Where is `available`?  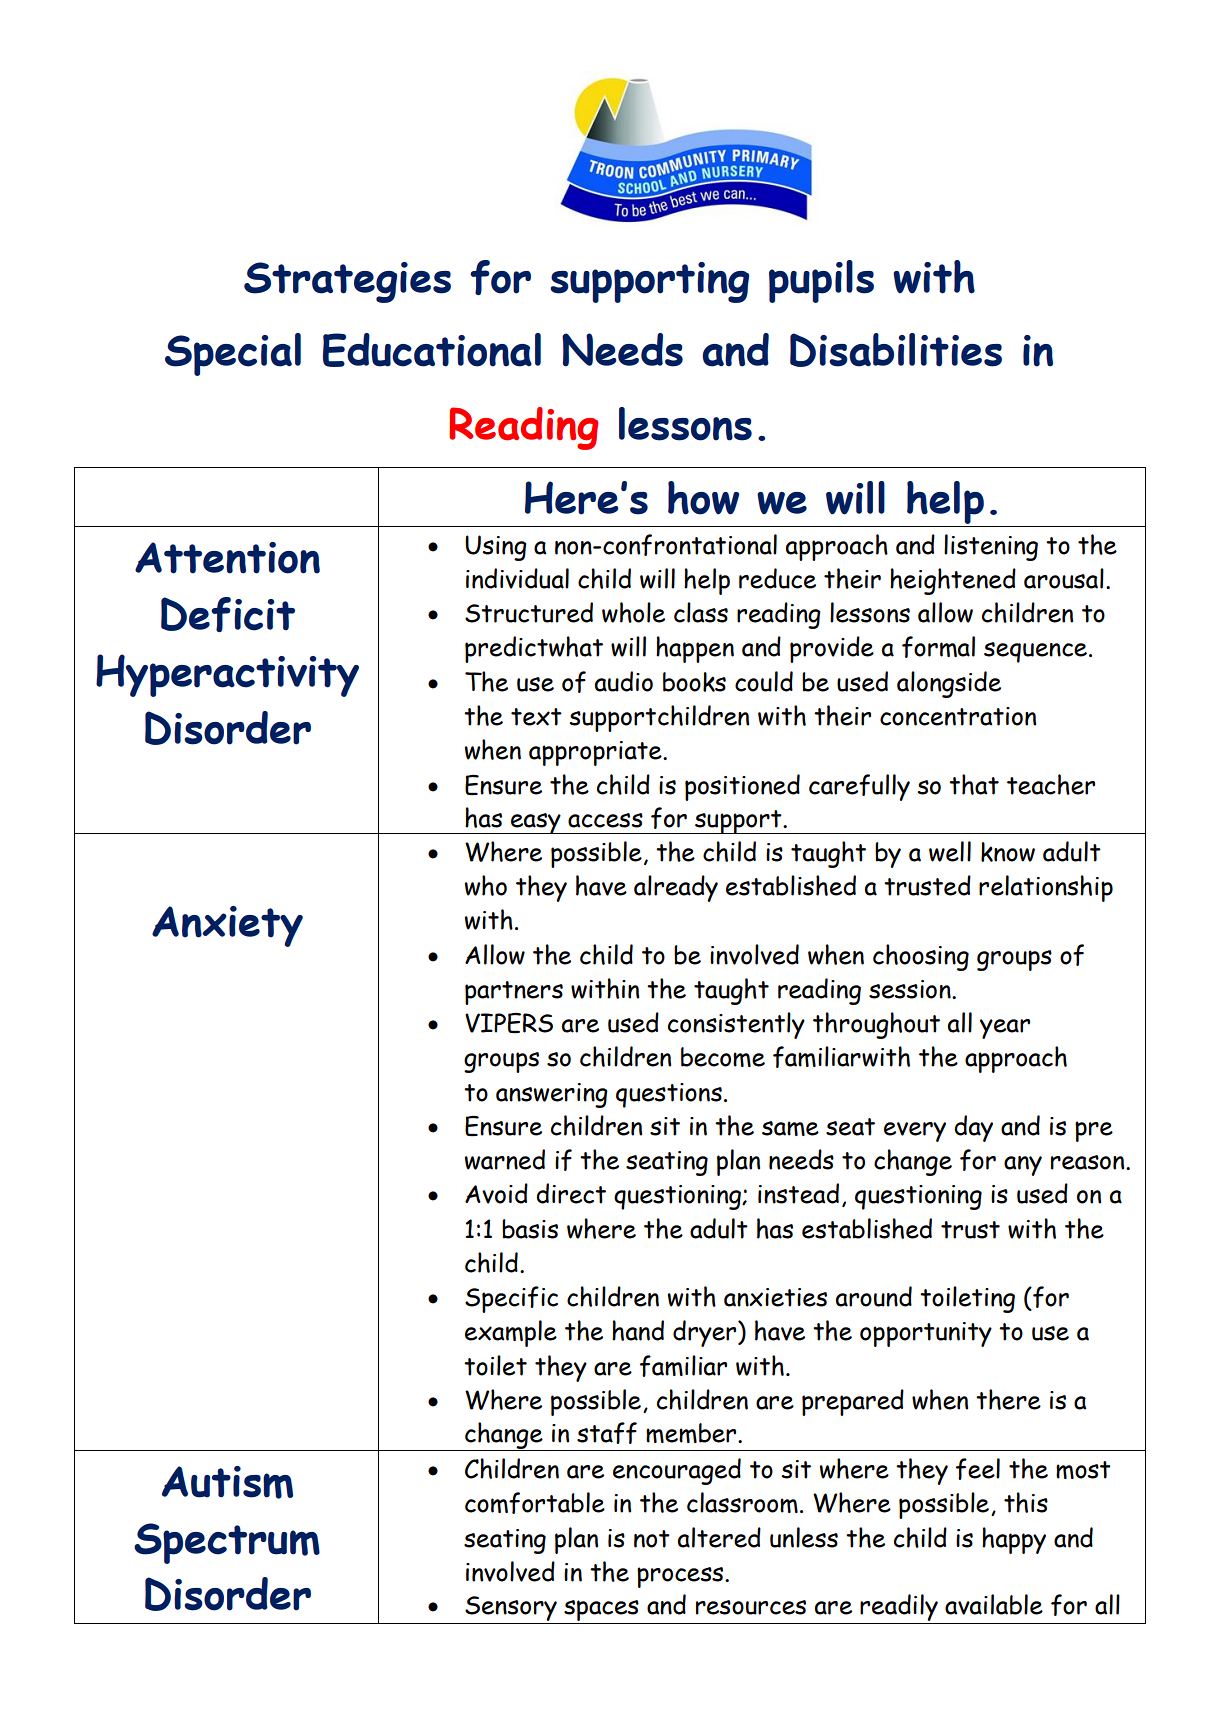
available is located at coordinates (994, 1604).
